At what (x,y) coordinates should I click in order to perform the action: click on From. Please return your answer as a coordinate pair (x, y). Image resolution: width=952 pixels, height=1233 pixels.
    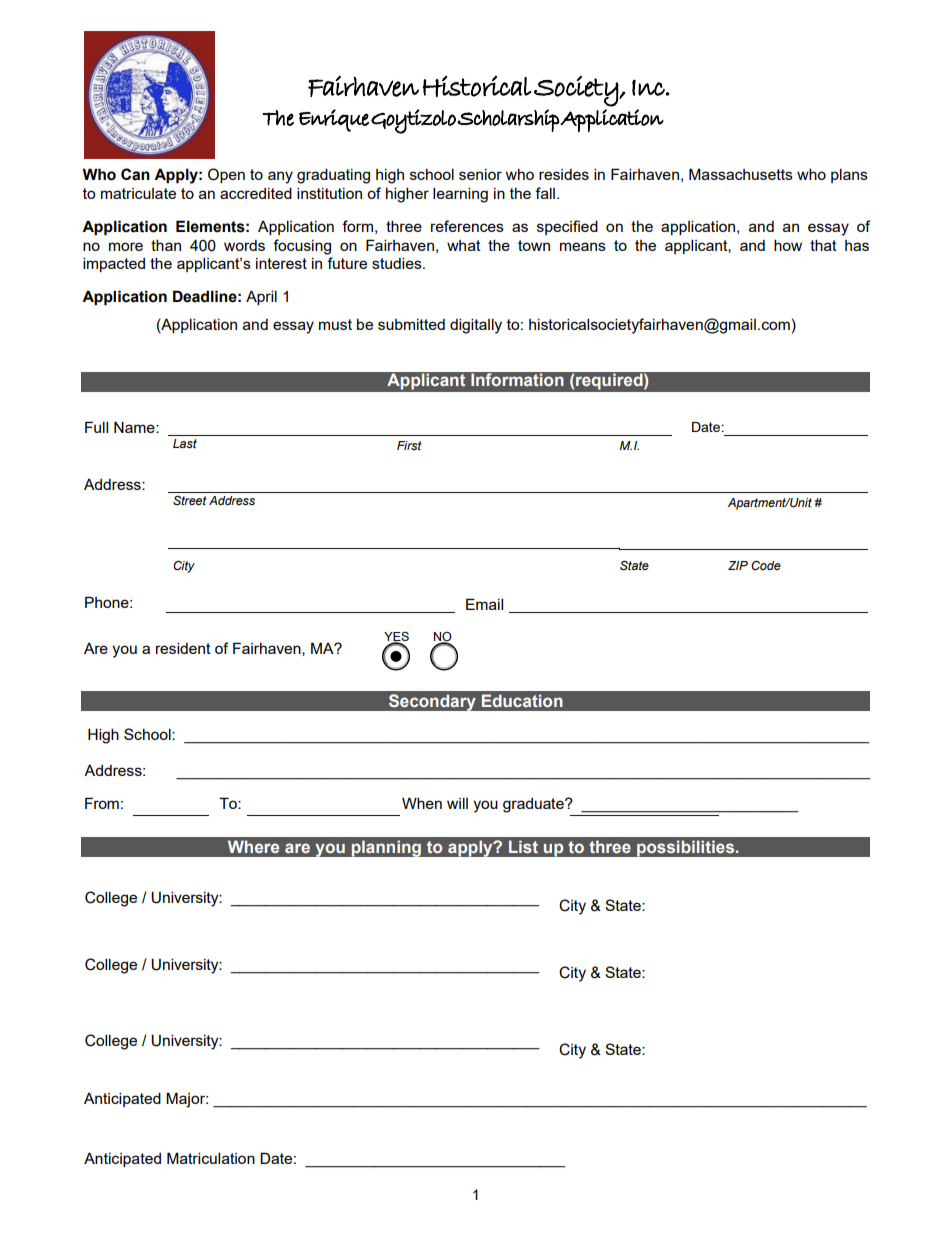
    Looking at the image, I should click on (102, 803).
